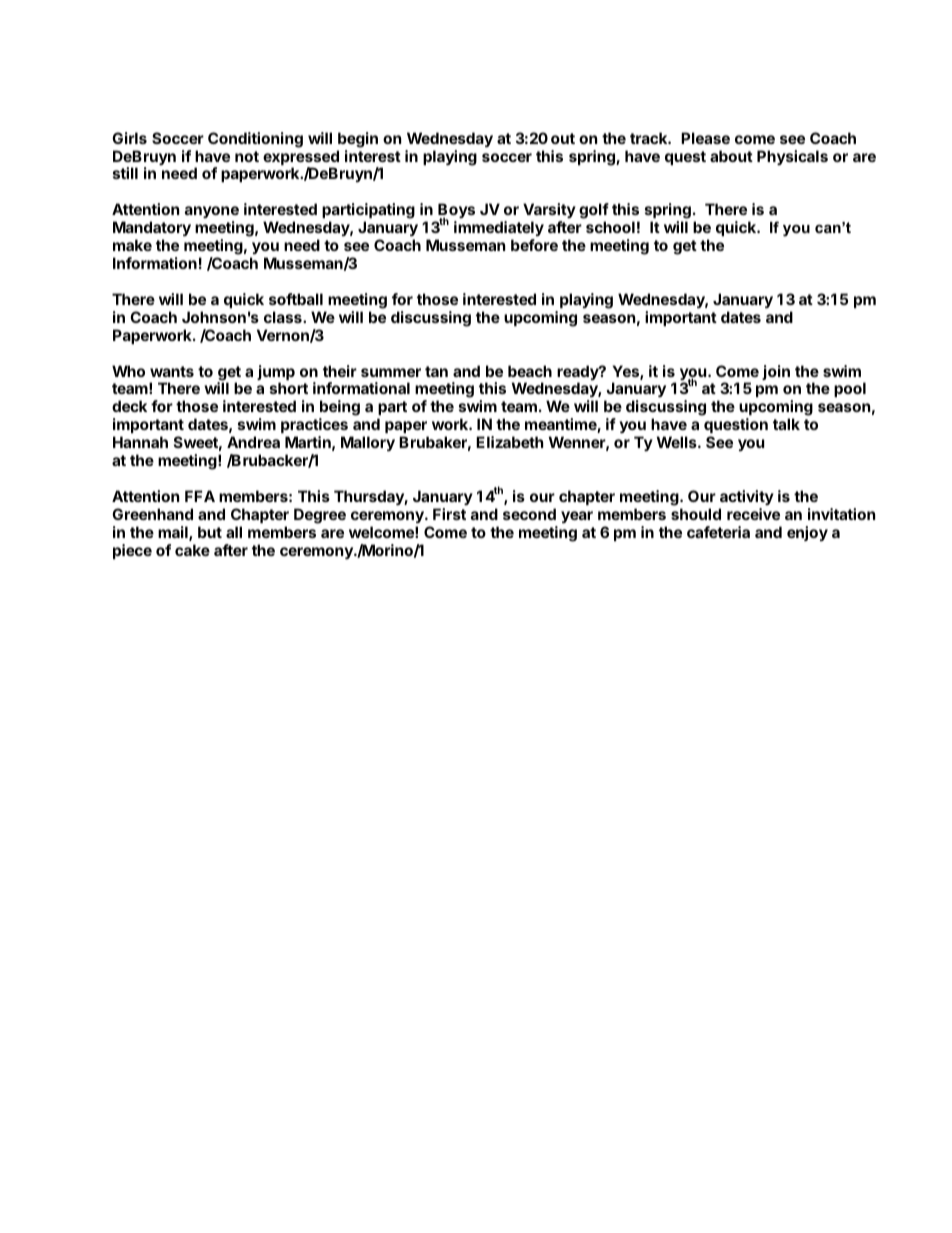 This screenshot has width=952, height=1233. Describe the element at coordinates (247, 156) in the screenshot. I see `not` at that location.
